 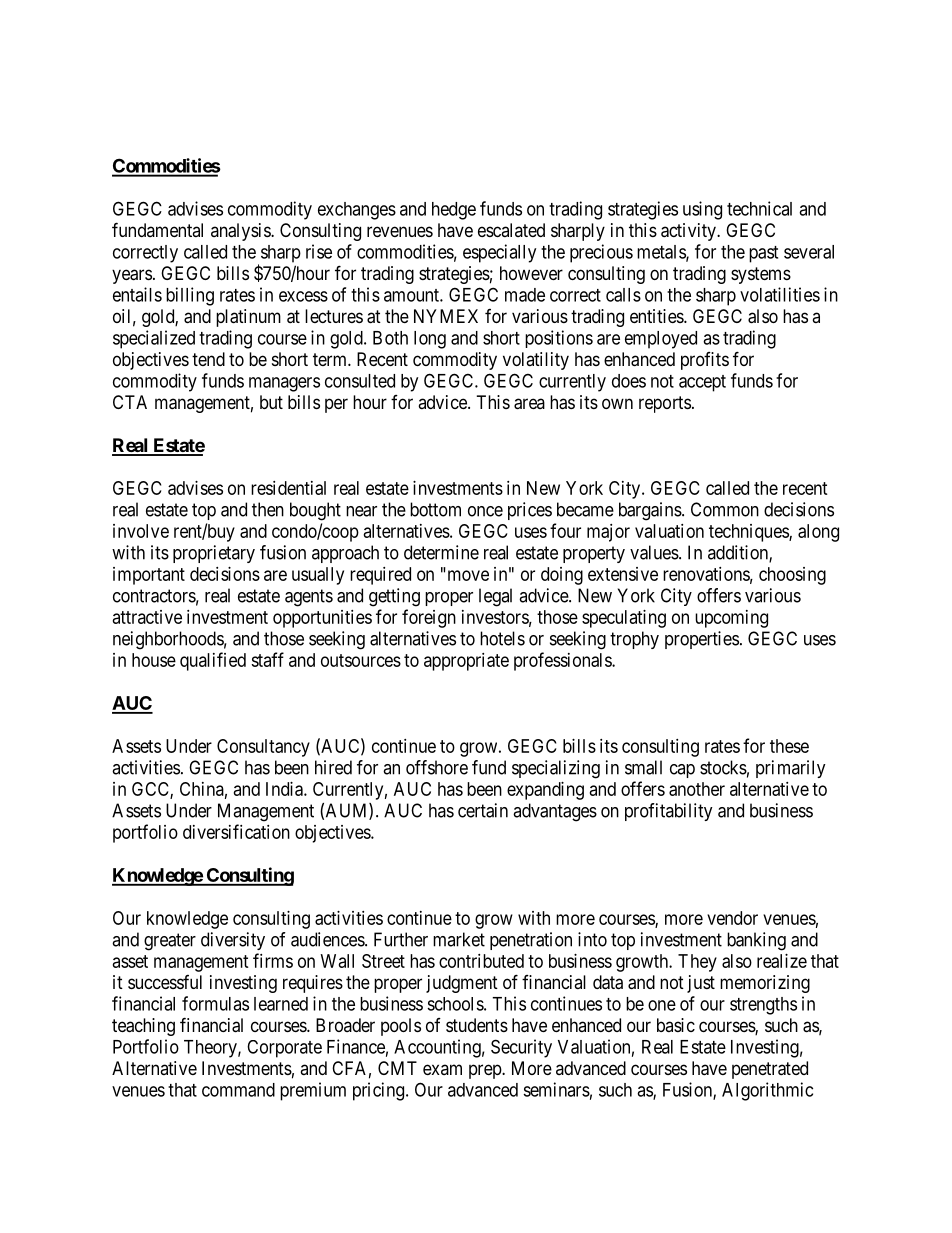 I want to click on reports, so click(x=665, y=404).
